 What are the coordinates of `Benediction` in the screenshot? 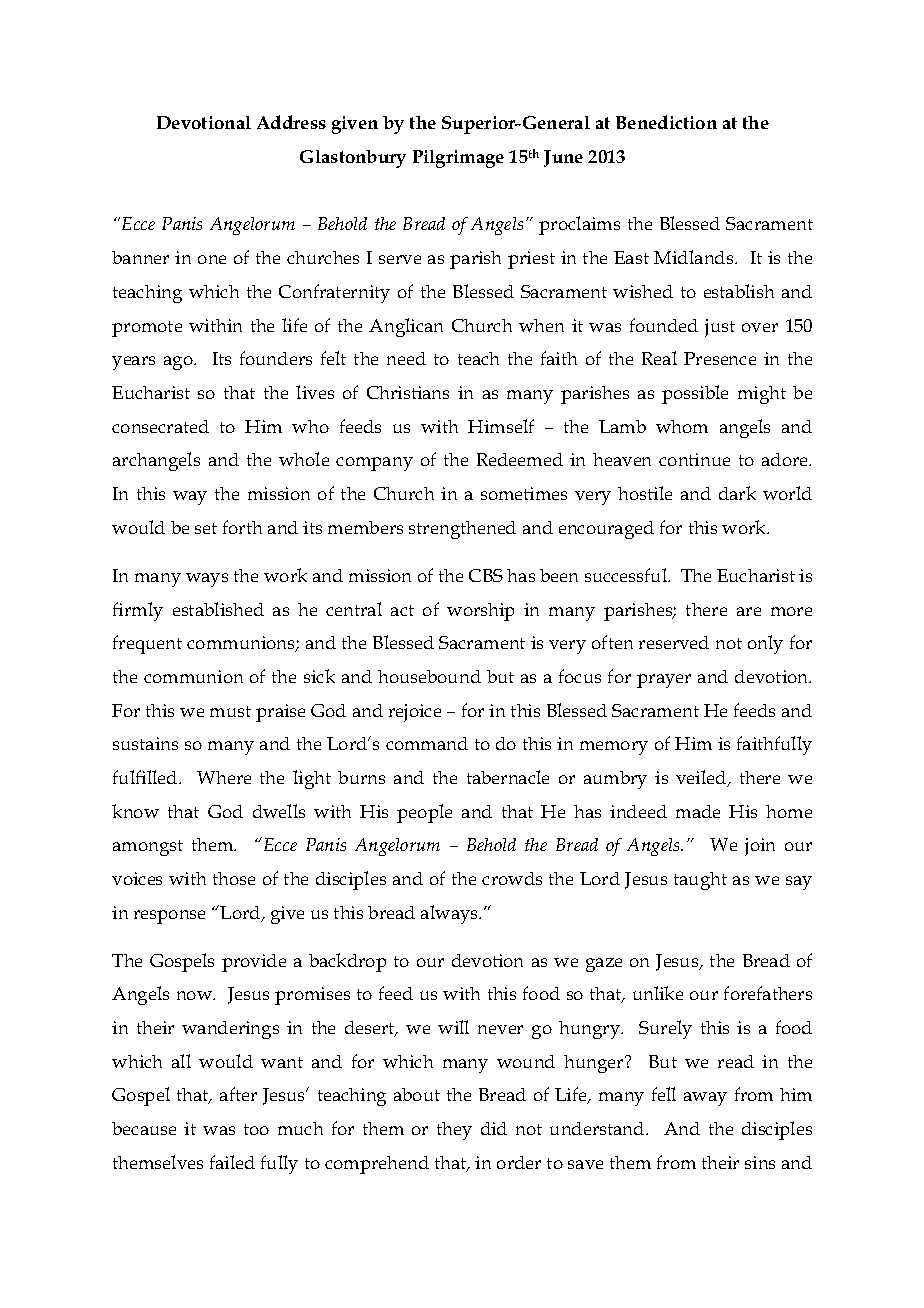 It's located at (666, 122).
